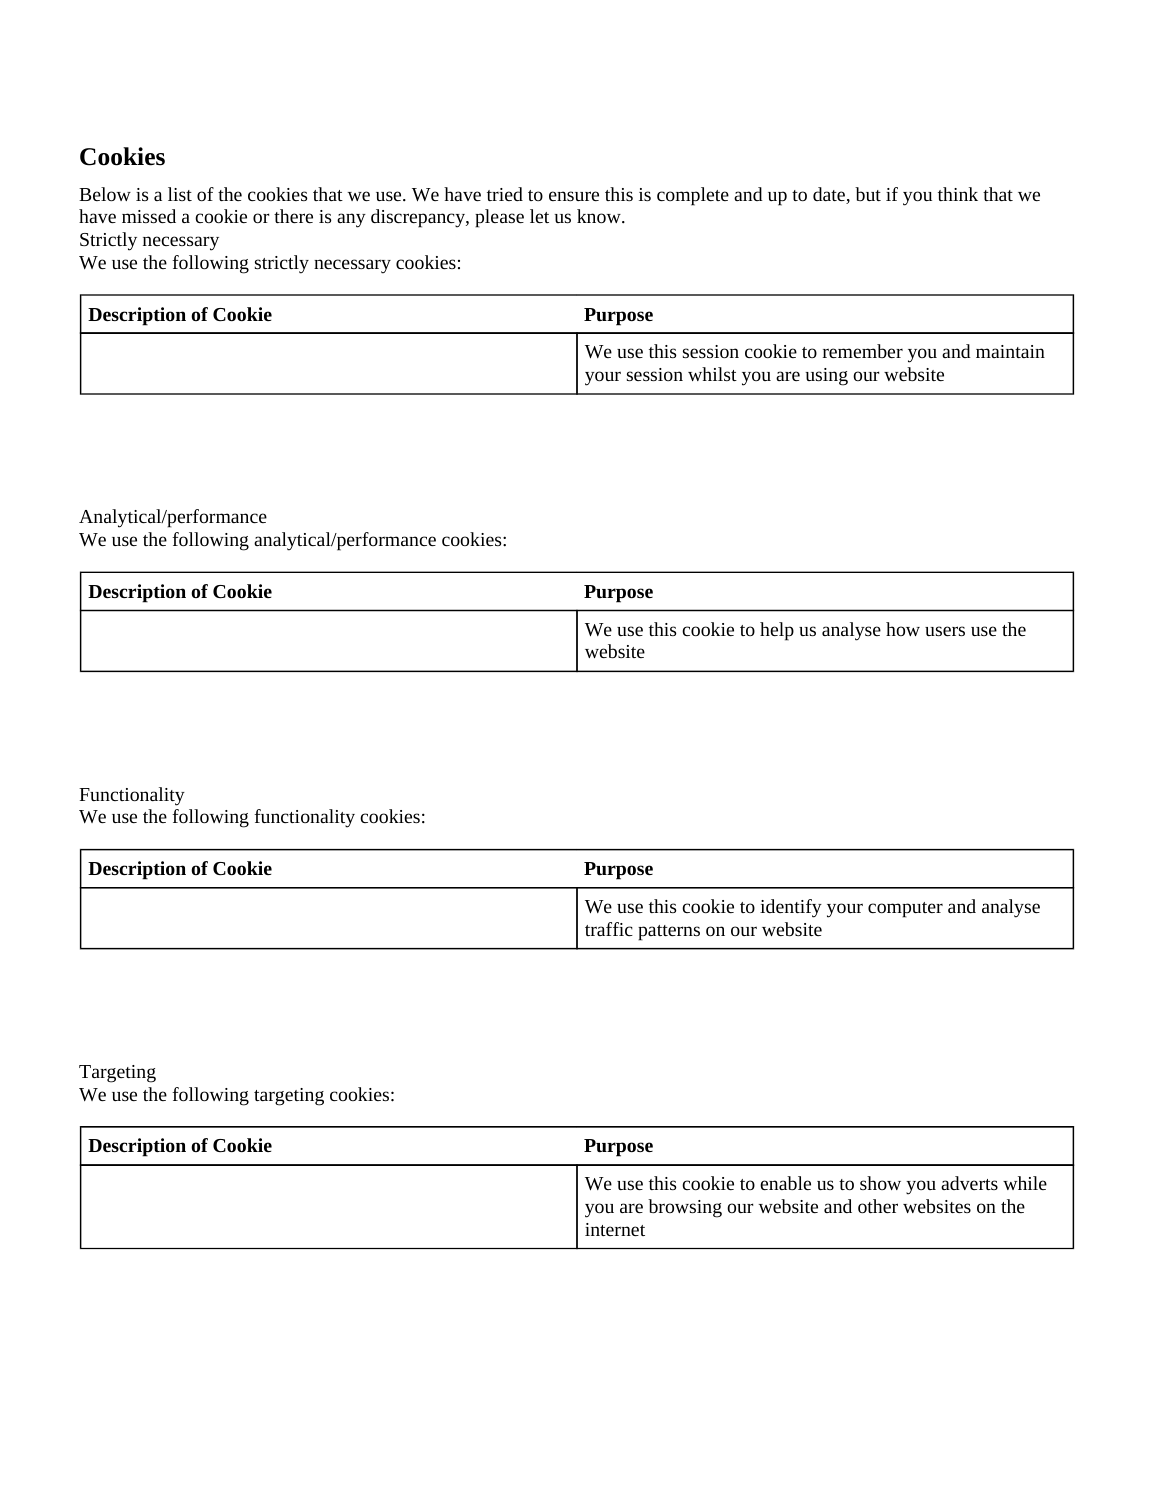  Describe the element at coordinates (600, 216) in the image. I see `know` at that location.
